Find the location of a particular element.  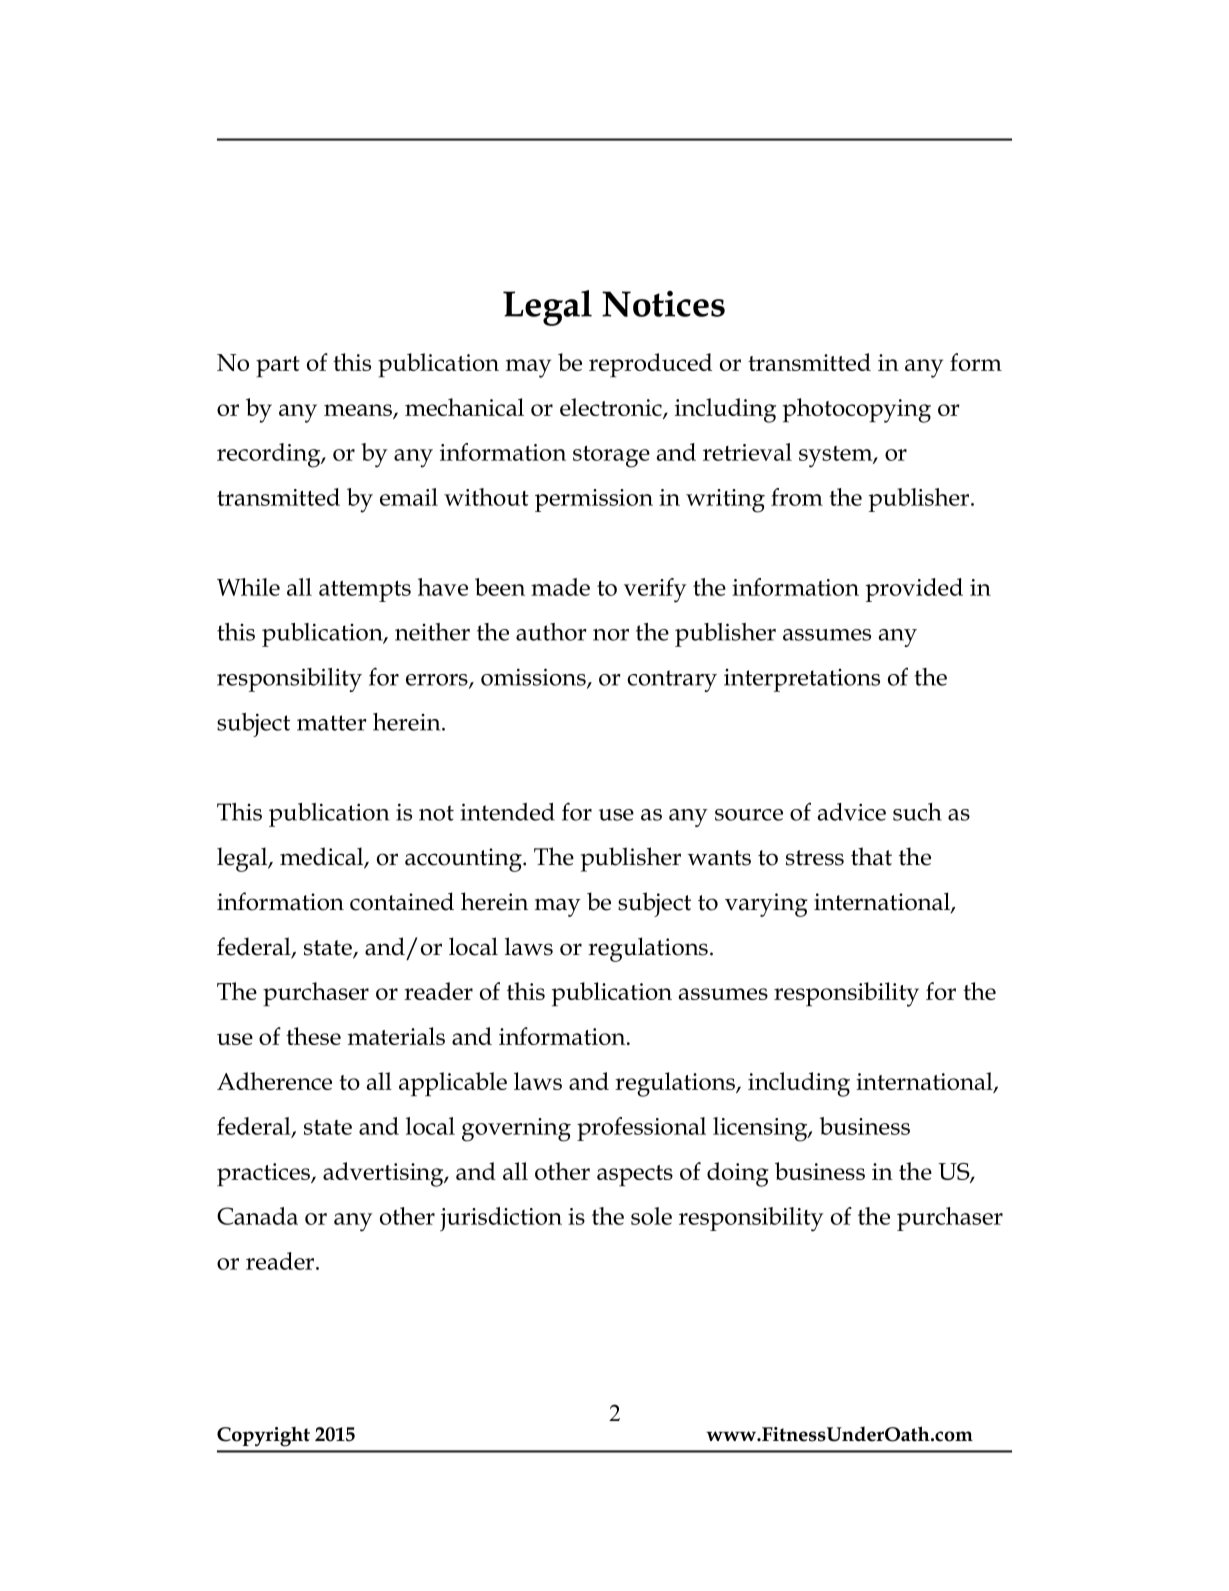

interpretations is located at coordinates (802, 680).
